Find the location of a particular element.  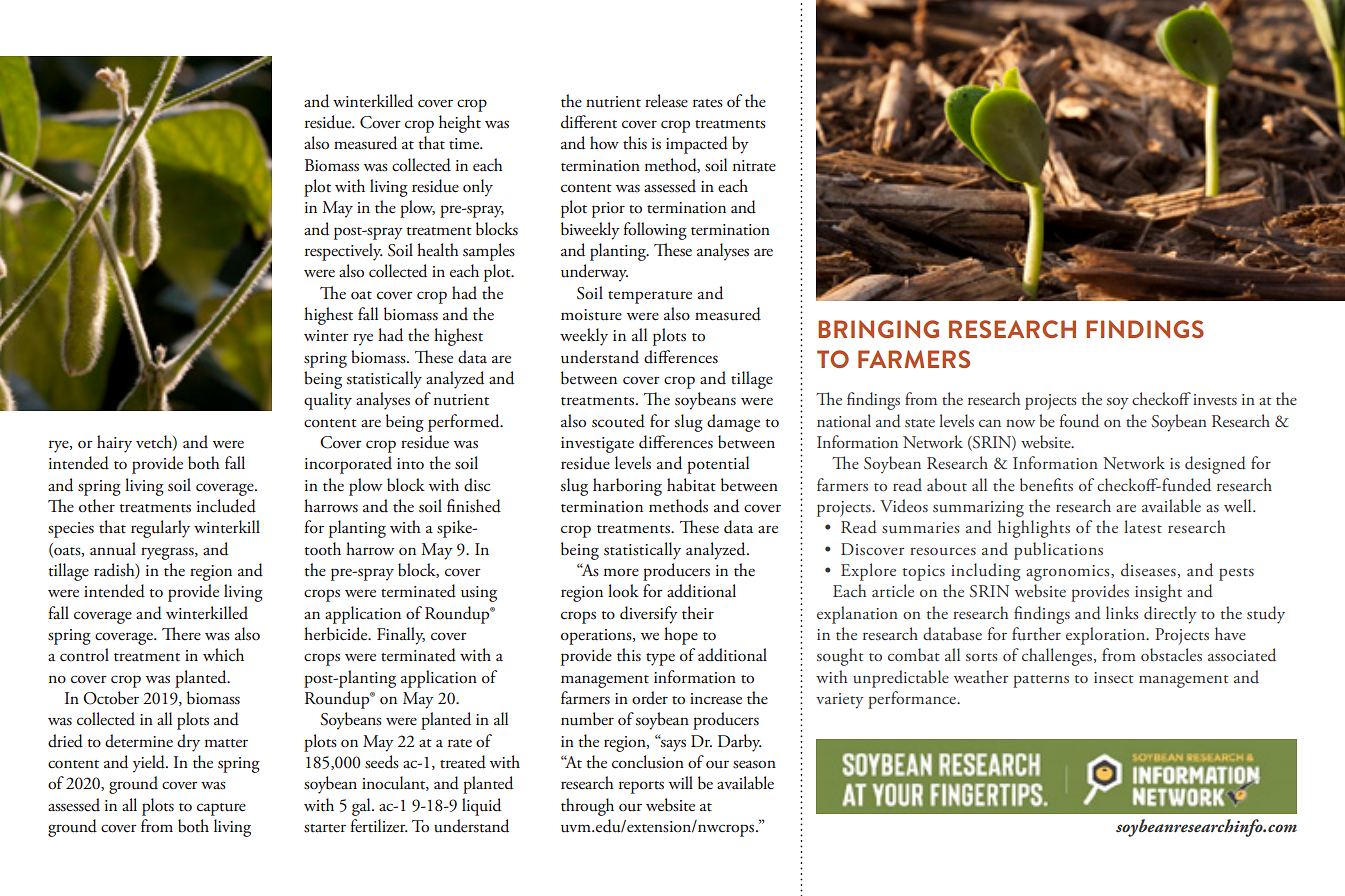

hairy is located at coordinates (114, 444).
